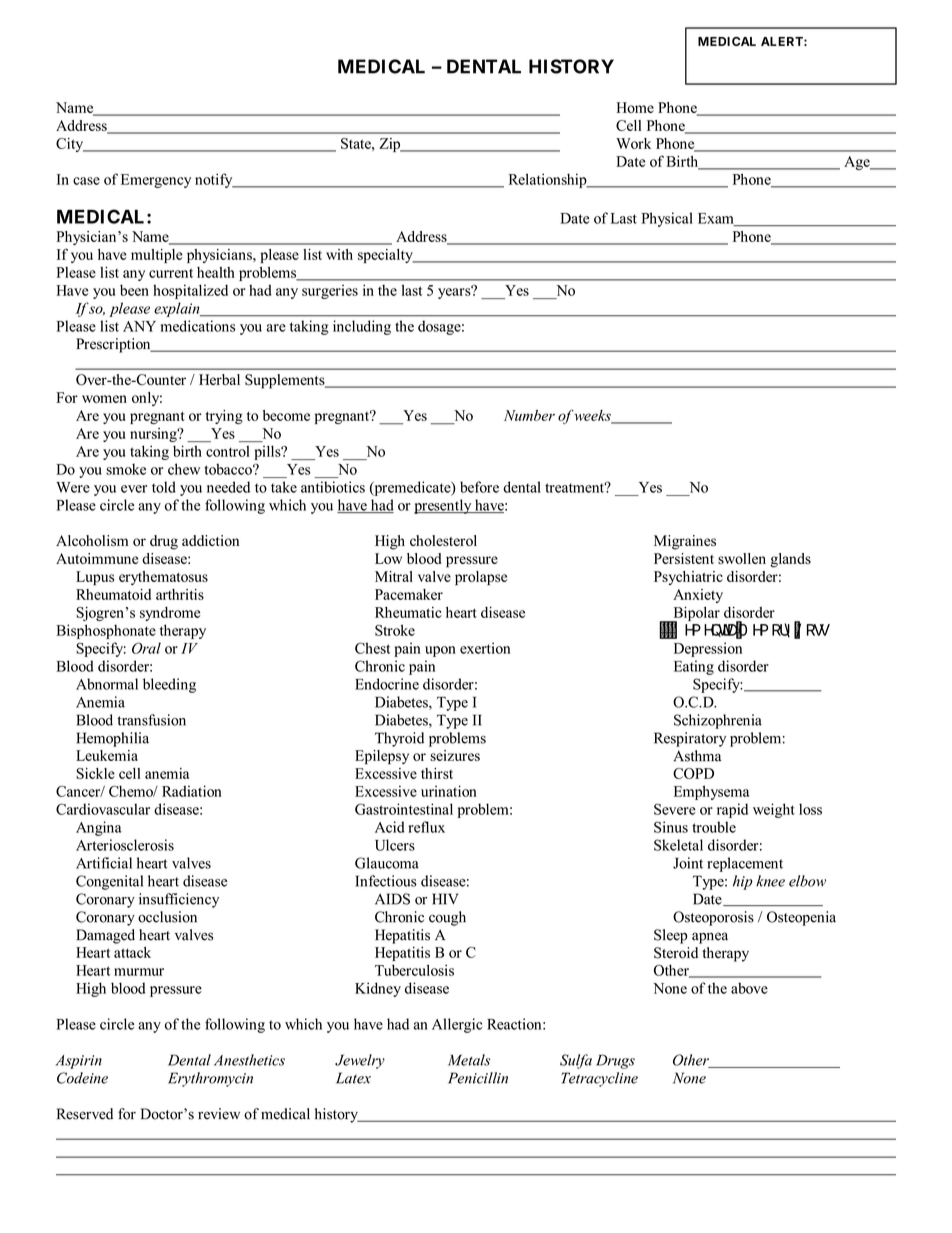  What do you see at coordinates (478, 1078) in the screenshot?
I see `Penicillin` at bounding box center [478, 1078].
